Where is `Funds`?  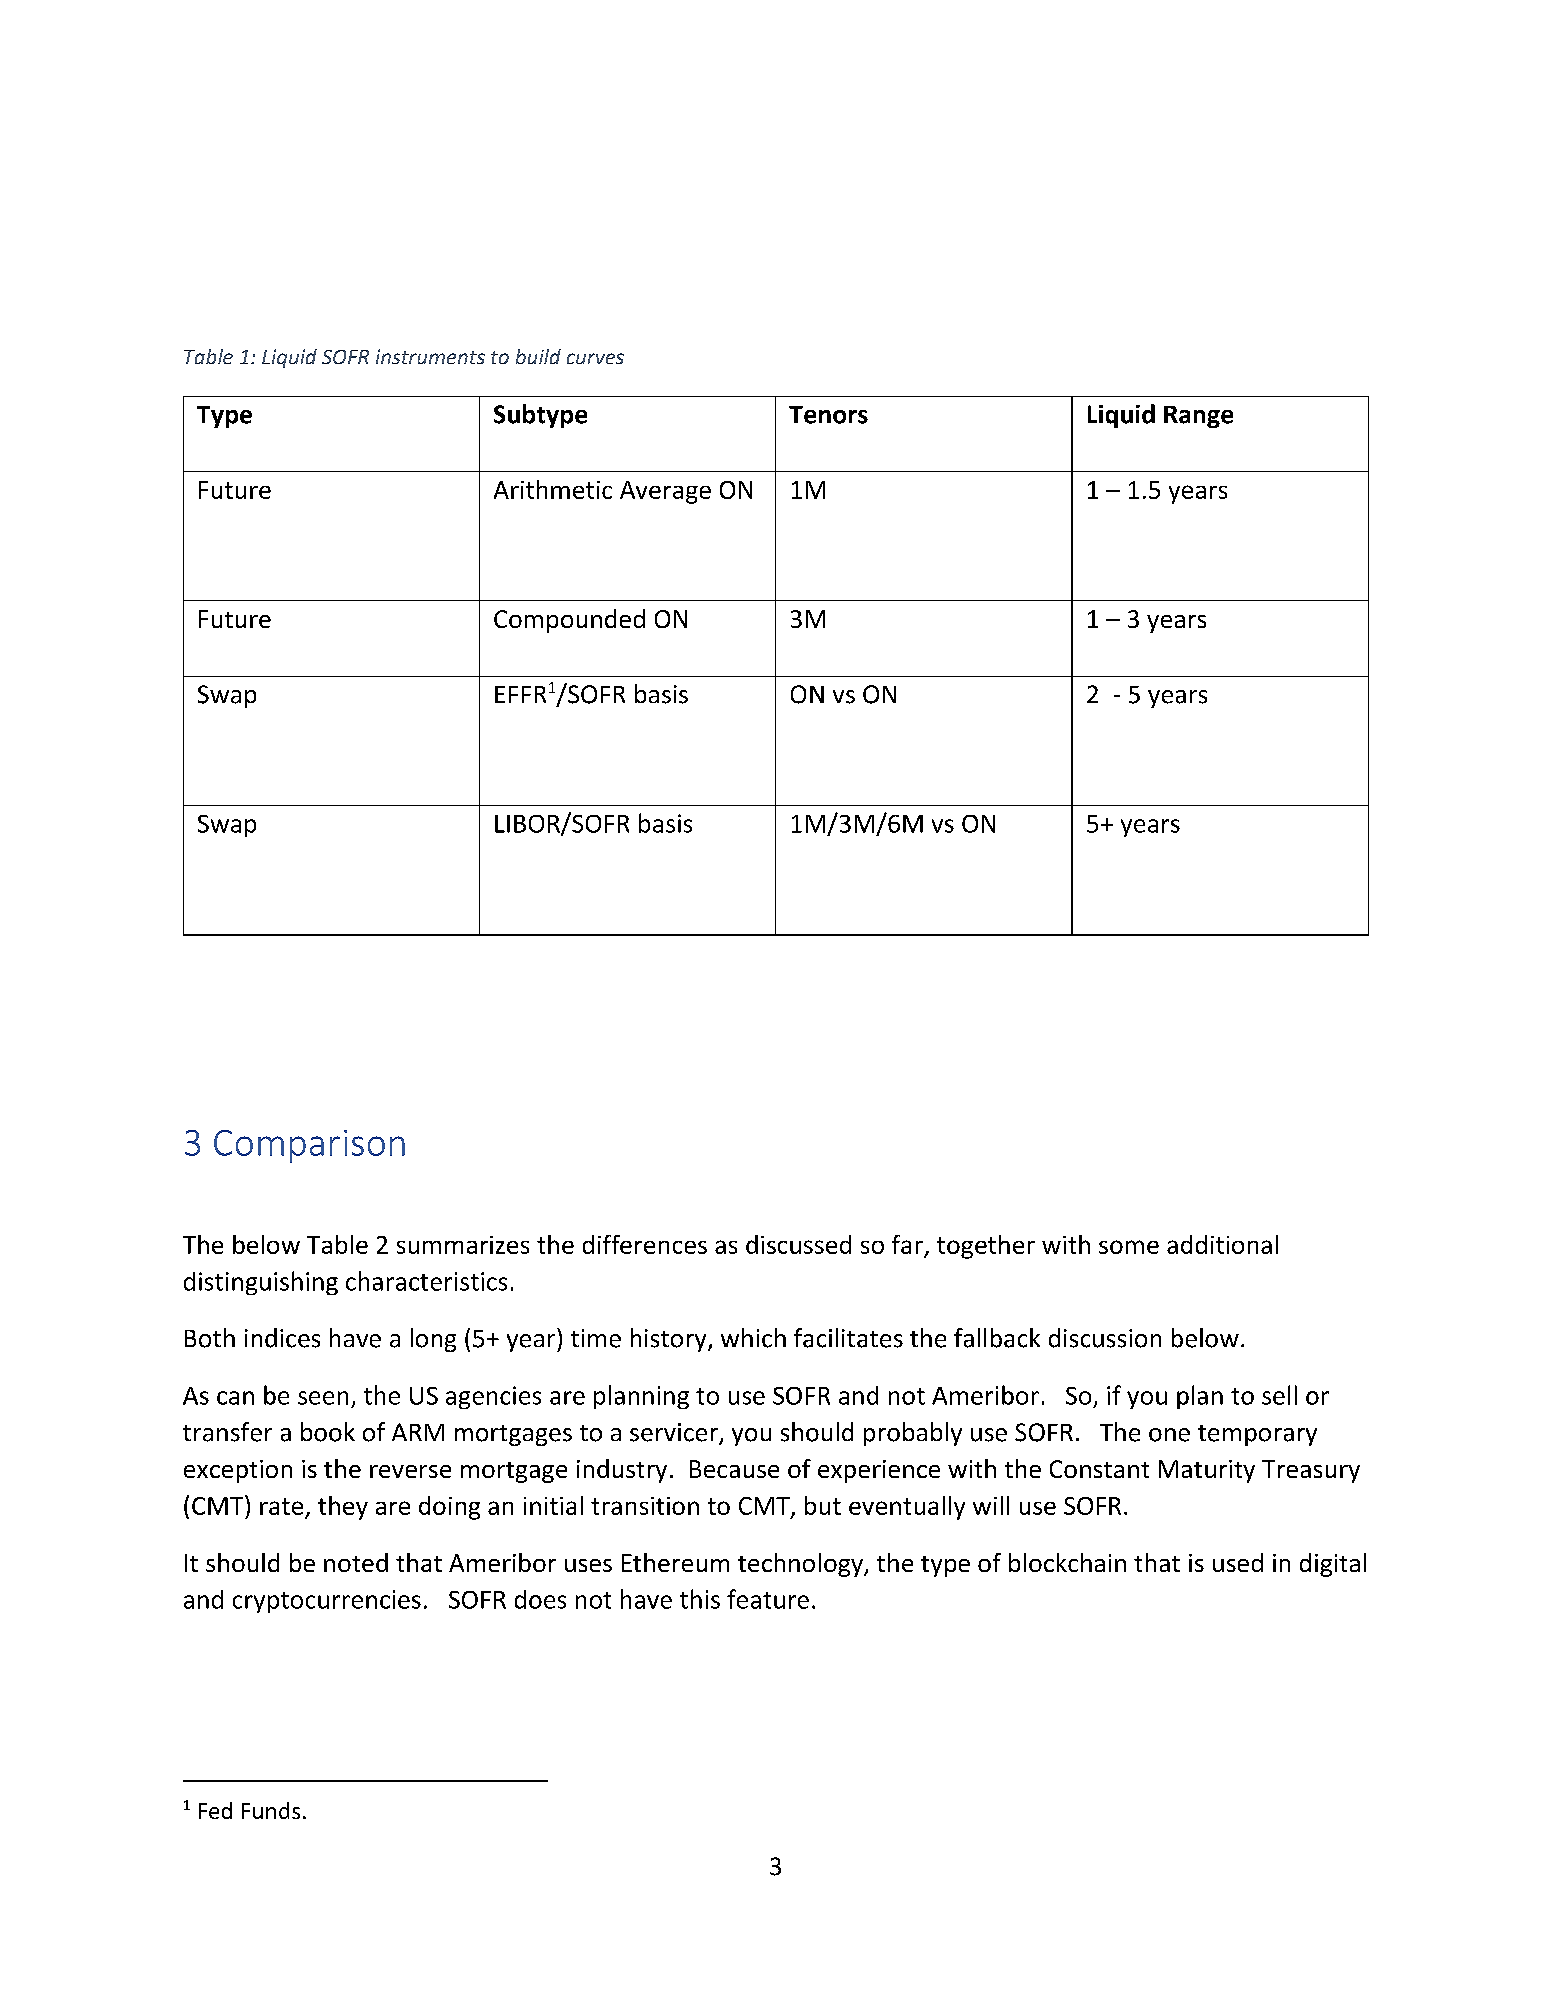 Funds is located at coordinates (271, 1810).
